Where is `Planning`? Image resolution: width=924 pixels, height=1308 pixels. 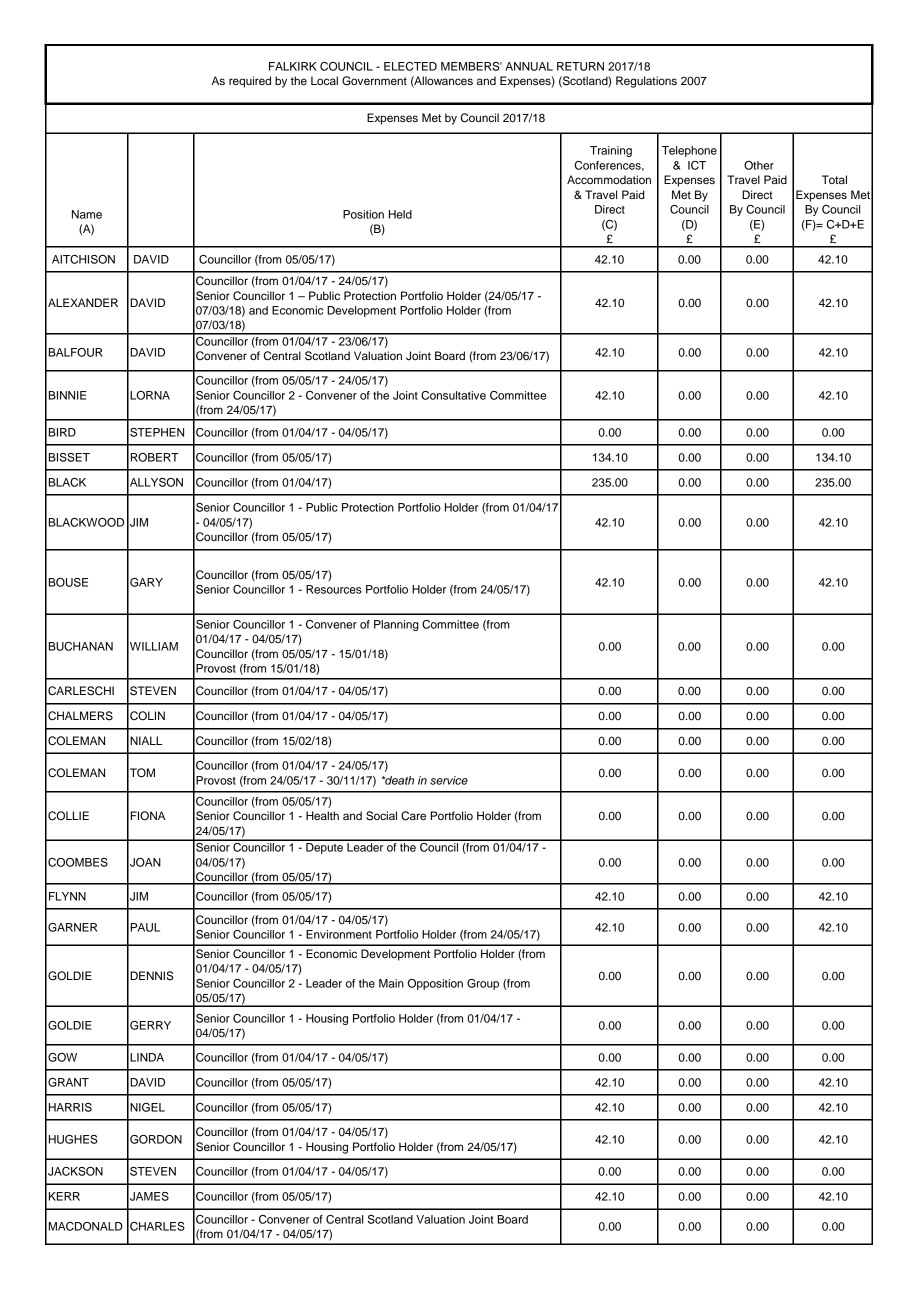 Planning is located at coordinates (396, 625).
